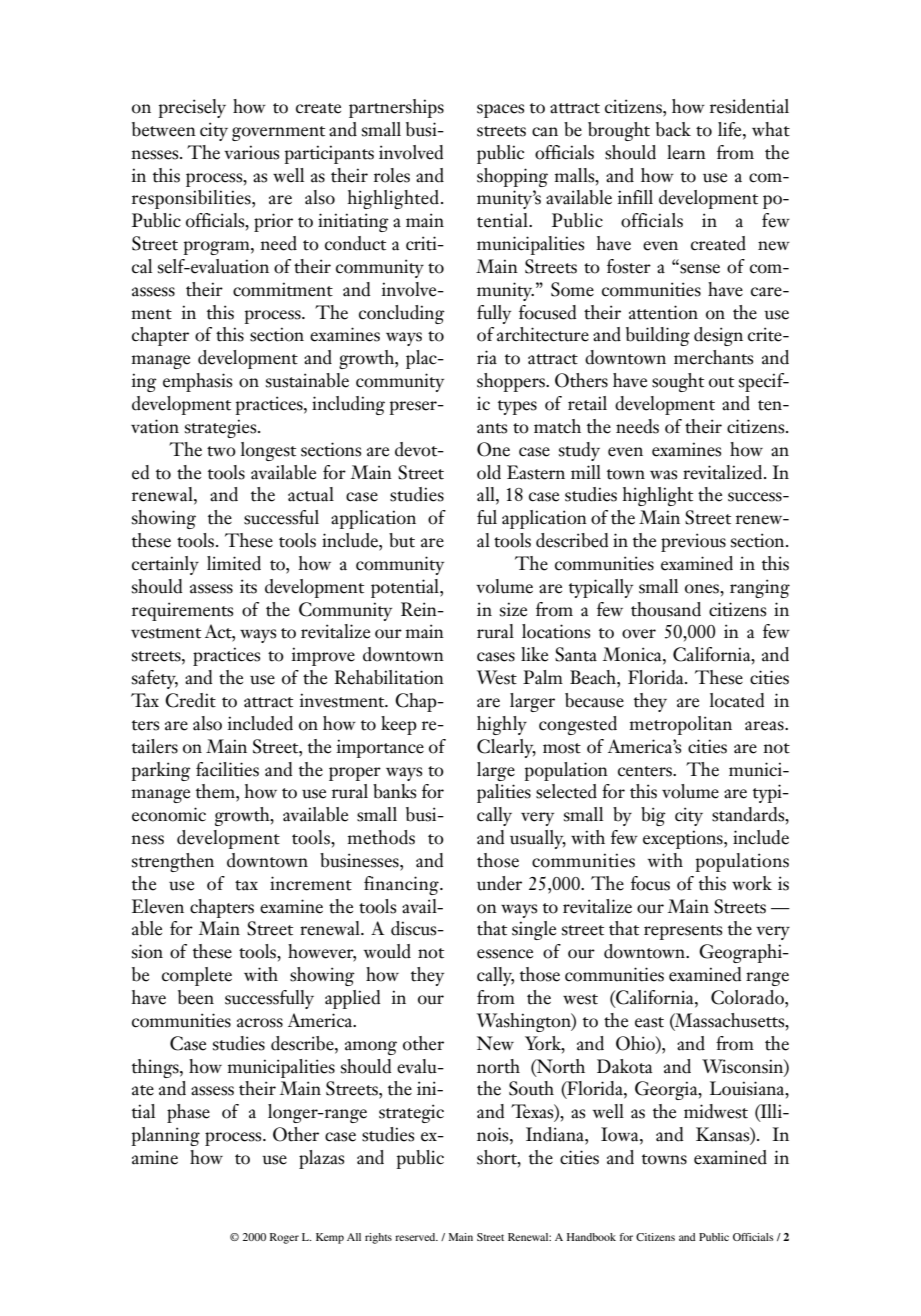 The width and height of the screenshot is (921, 1316). I want to click on spaces, so click(500, 111).
